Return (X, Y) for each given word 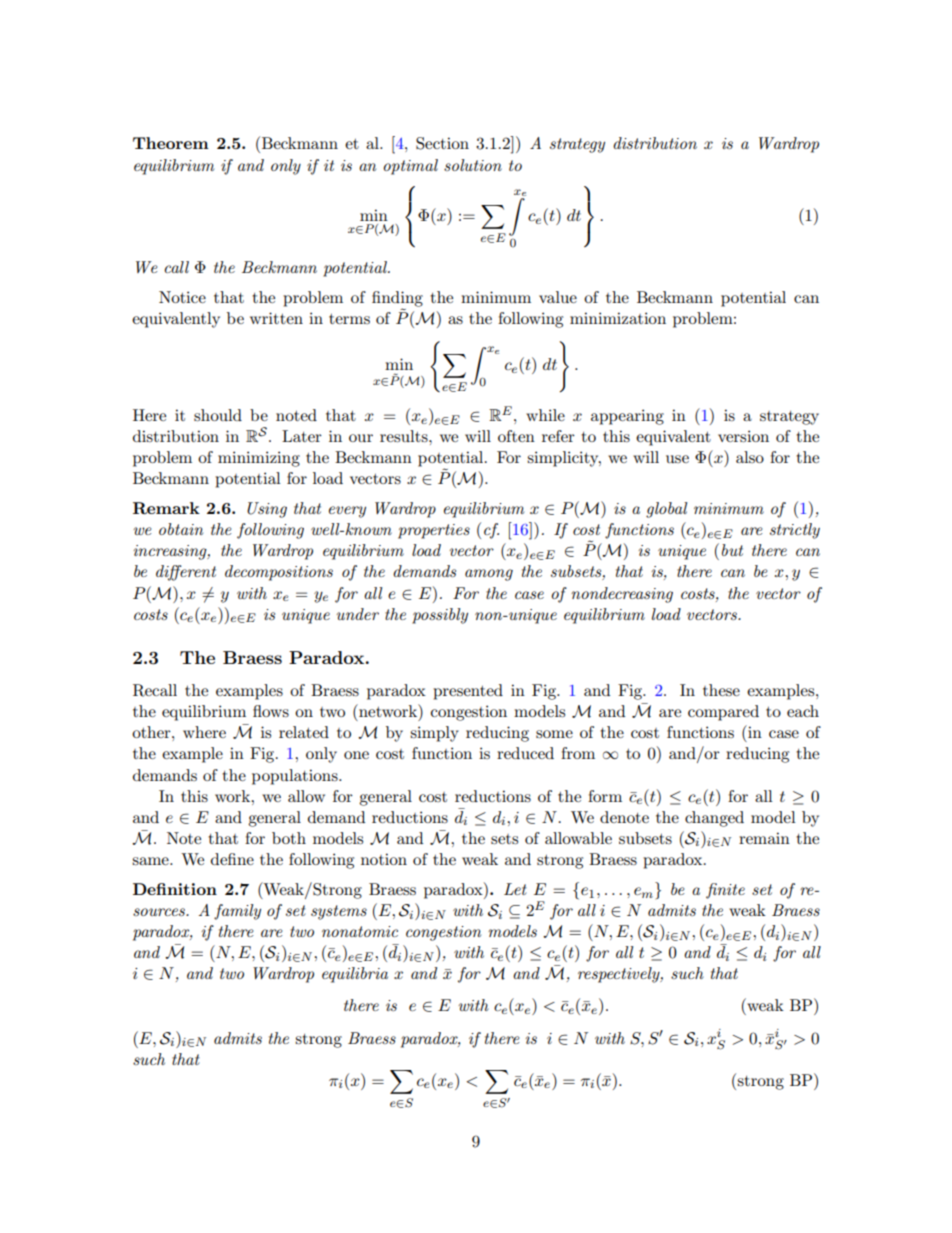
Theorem (171, 143)
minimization (618, 318)
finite (725, 891)
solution (473, 165)
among (489, 575)
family (237, 912)
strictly (795, 531)
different (186, 573)
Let (515, 889)
